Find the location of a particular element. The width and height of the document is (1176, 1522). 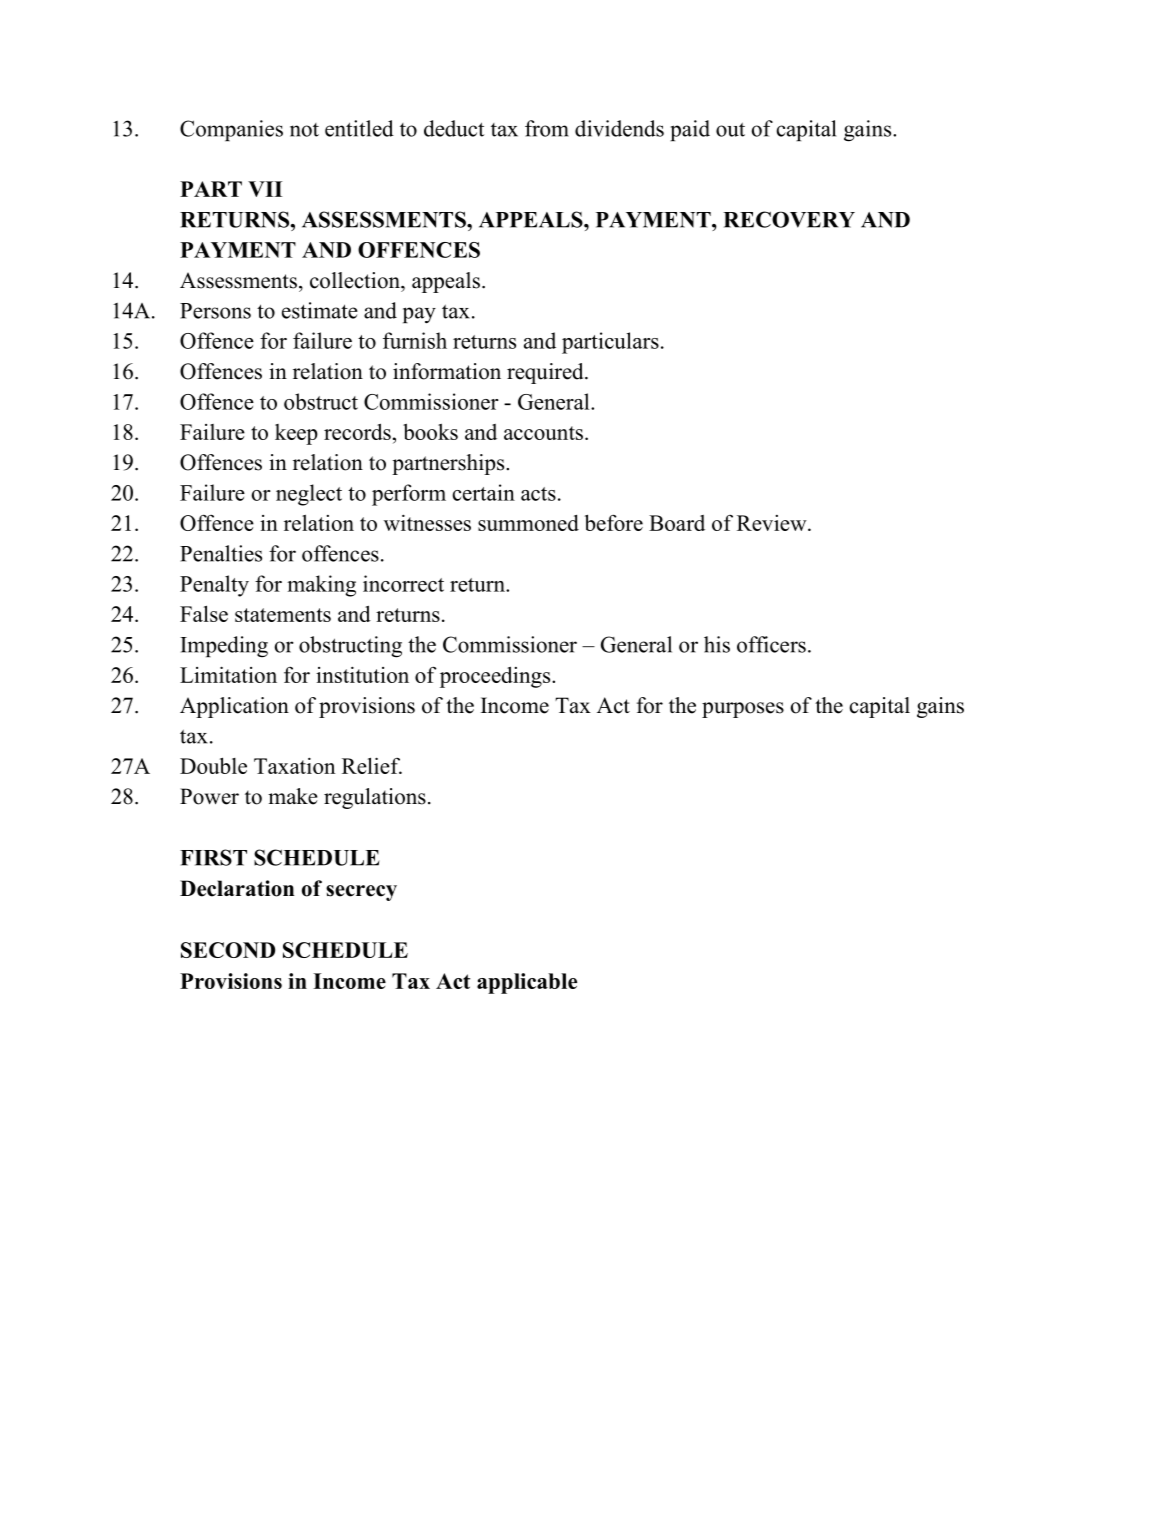

purposes is located at coordinates (743, 710).
